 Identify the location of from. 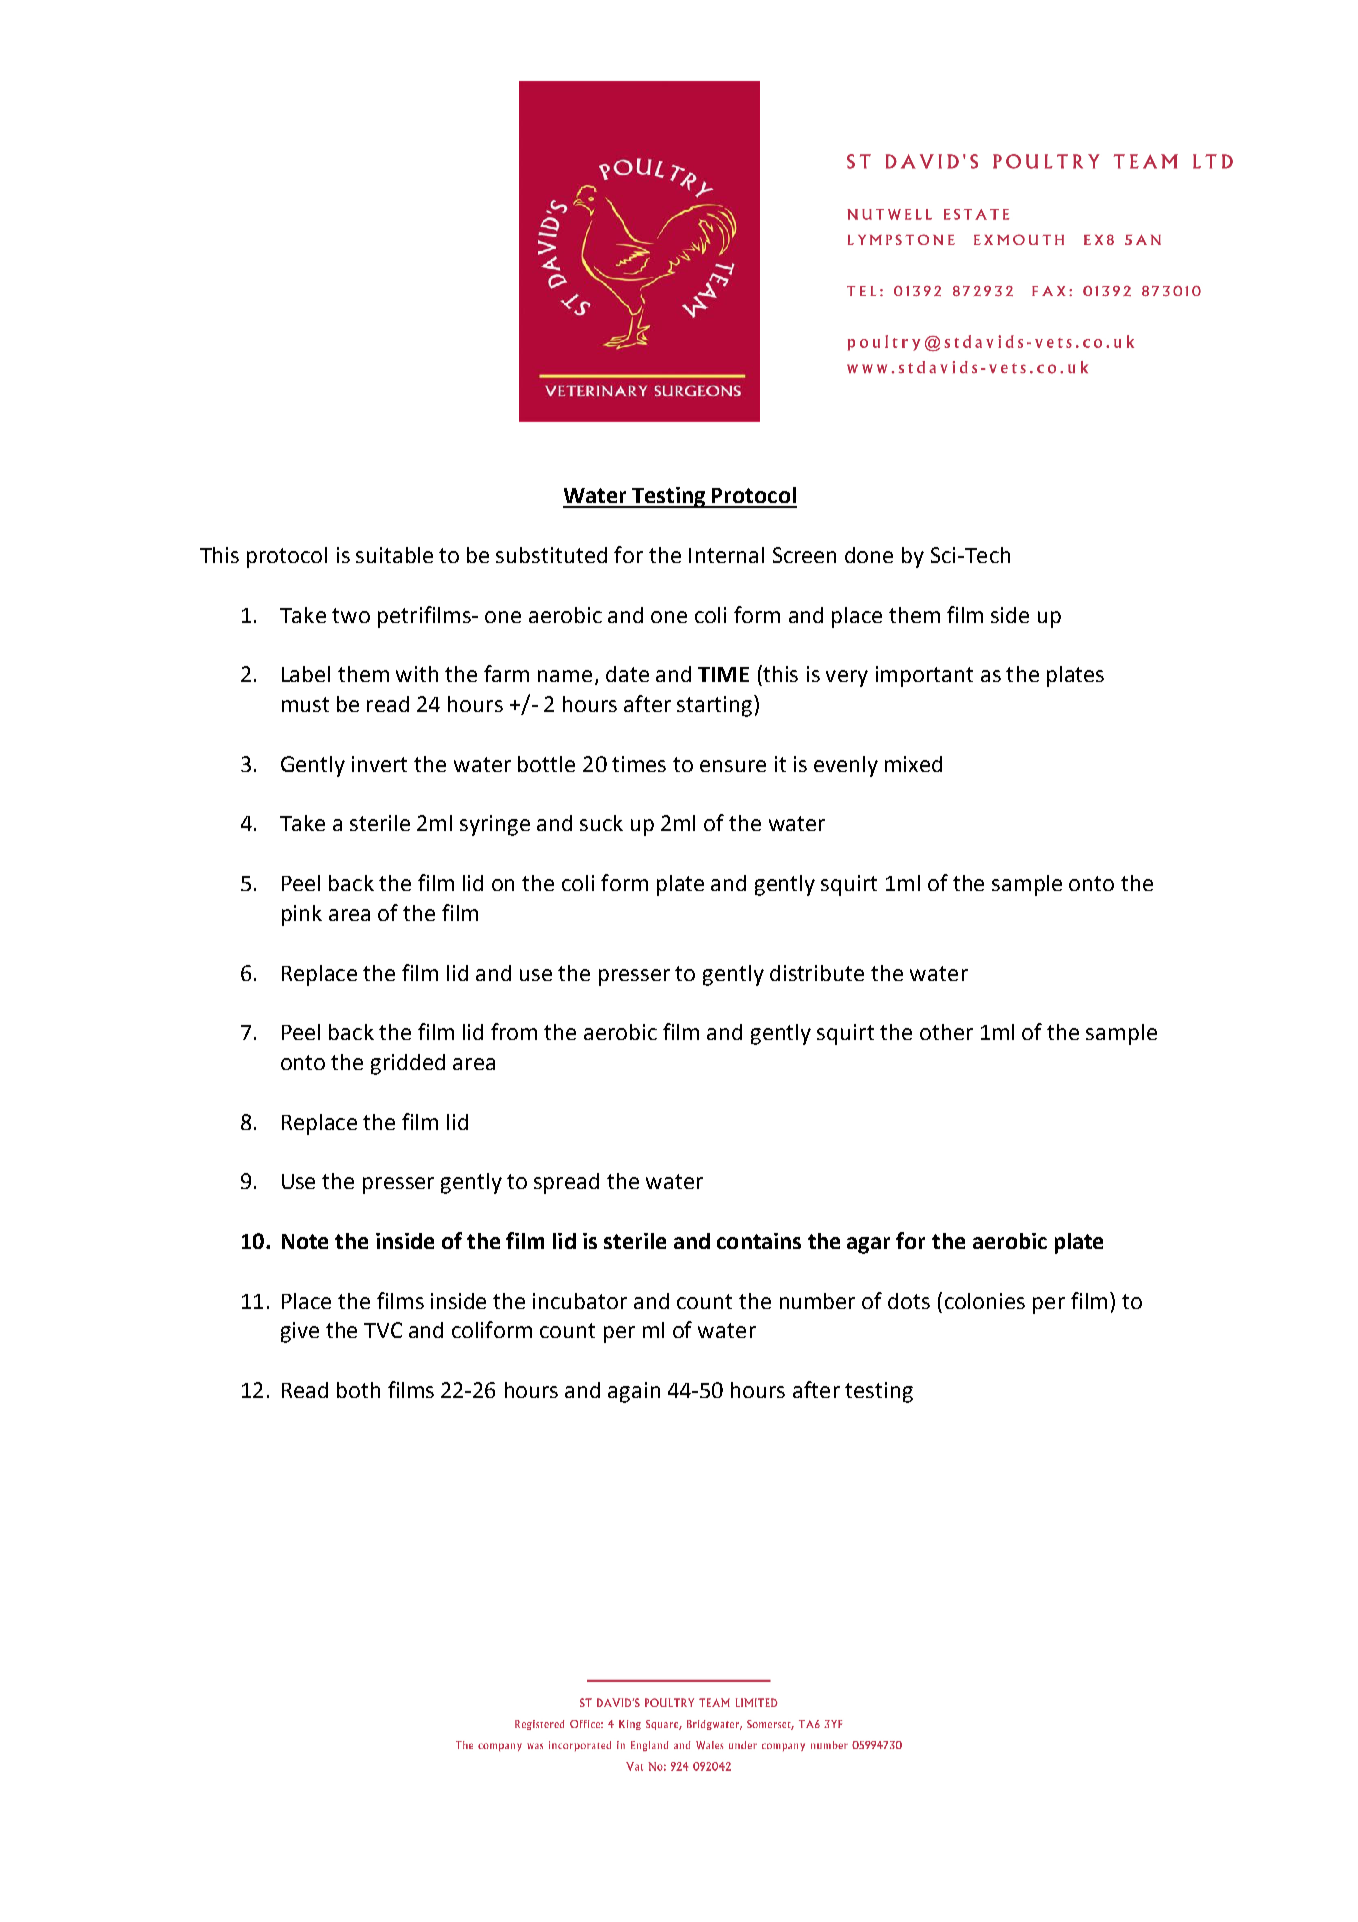
(514, 1031).
